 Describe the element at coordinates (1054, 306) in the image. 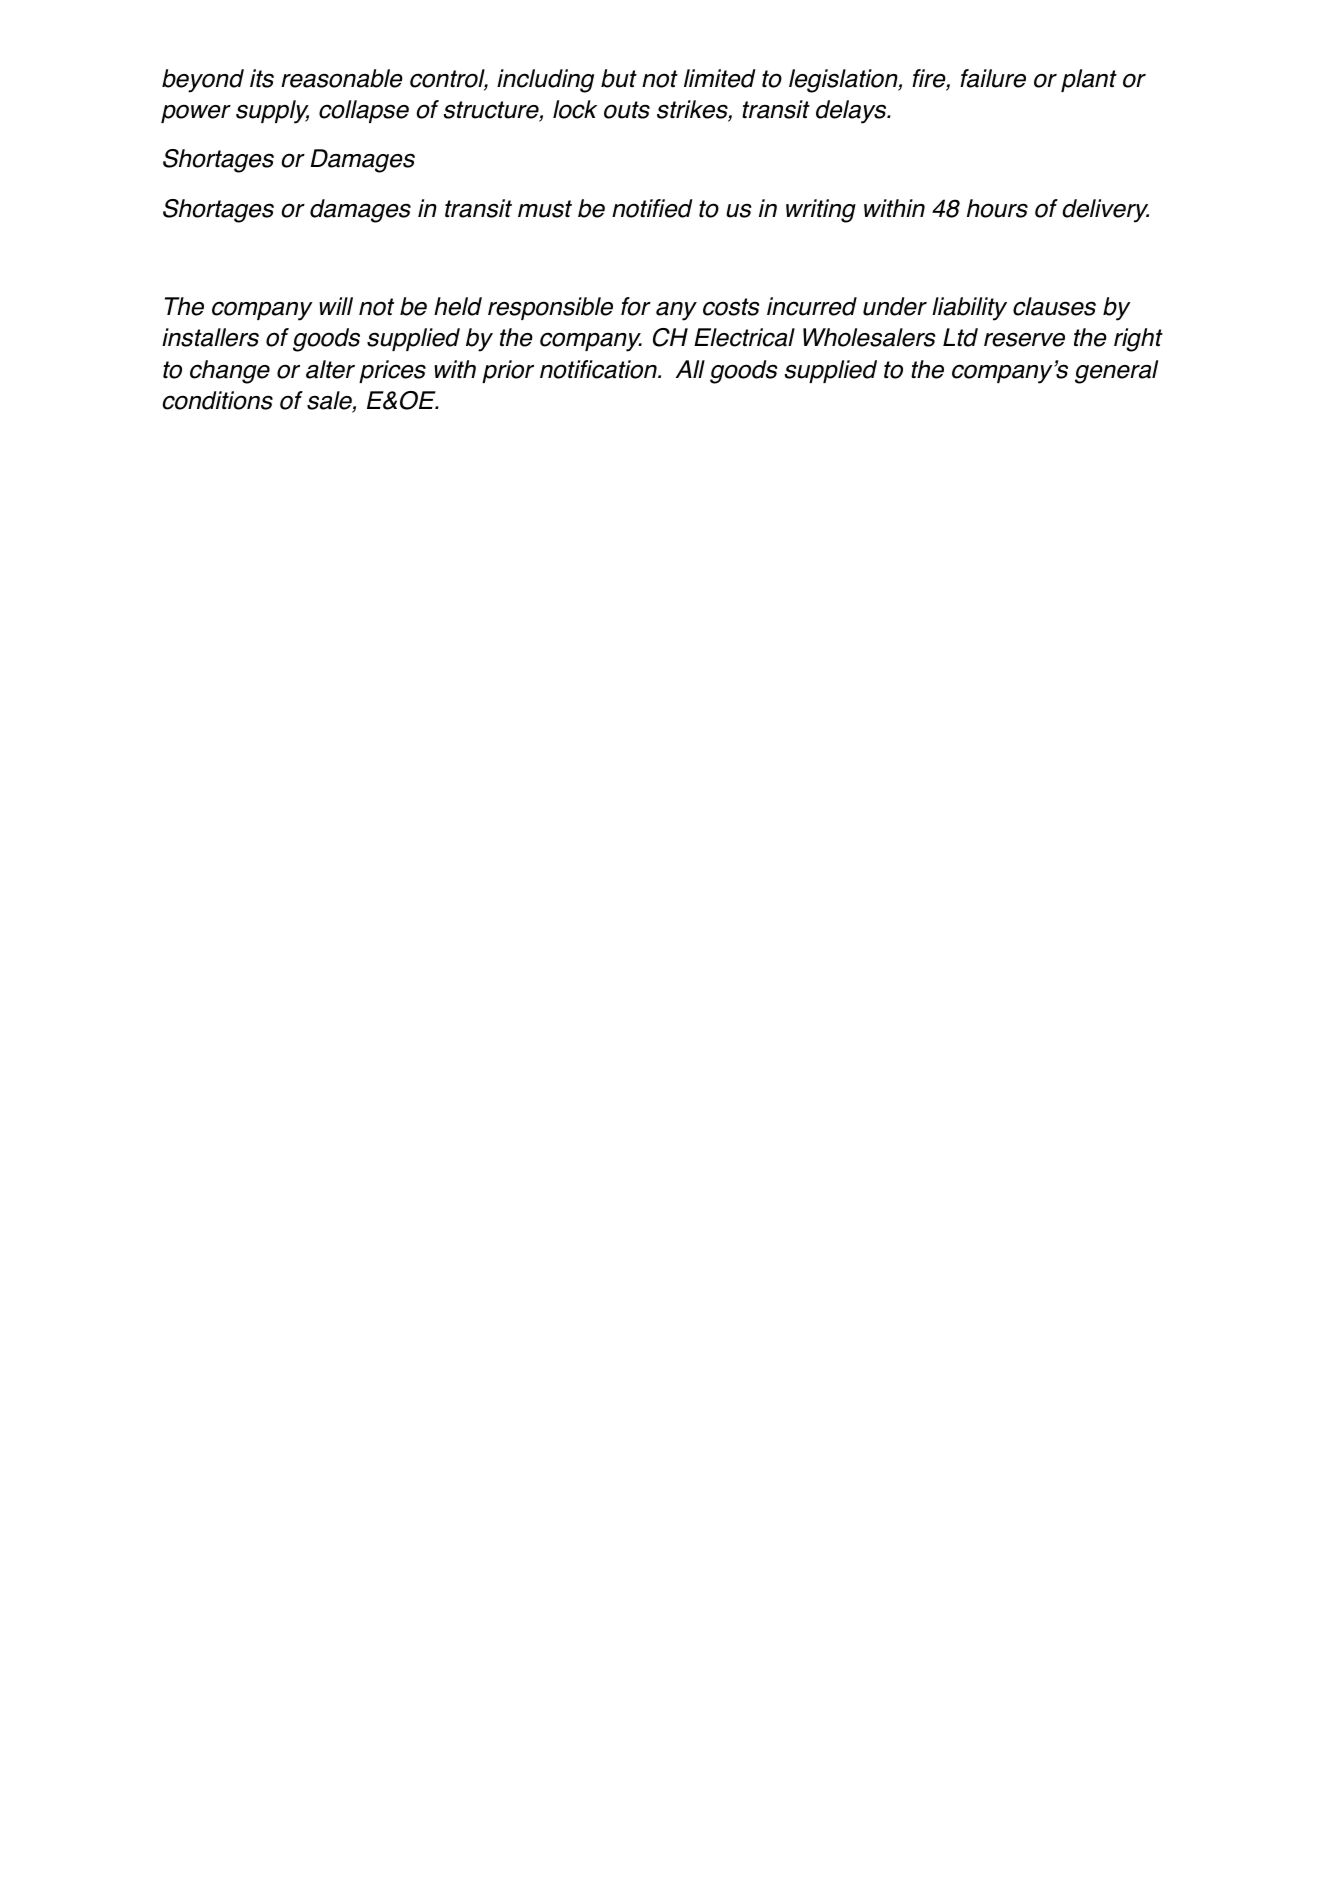

I see `clauses` at that location.
